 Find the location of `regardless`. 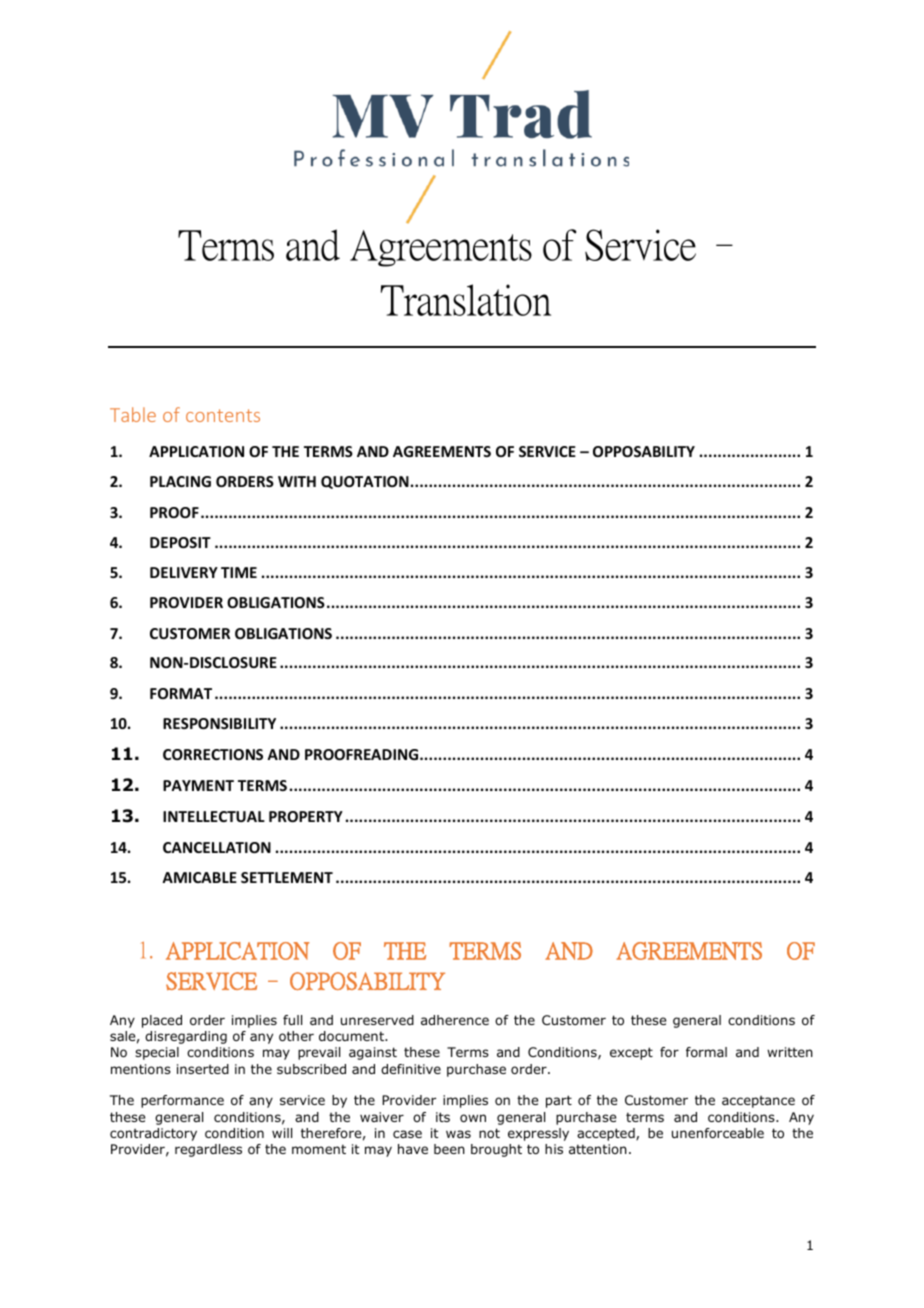

regardless is located at coordinates (208, 1150).
